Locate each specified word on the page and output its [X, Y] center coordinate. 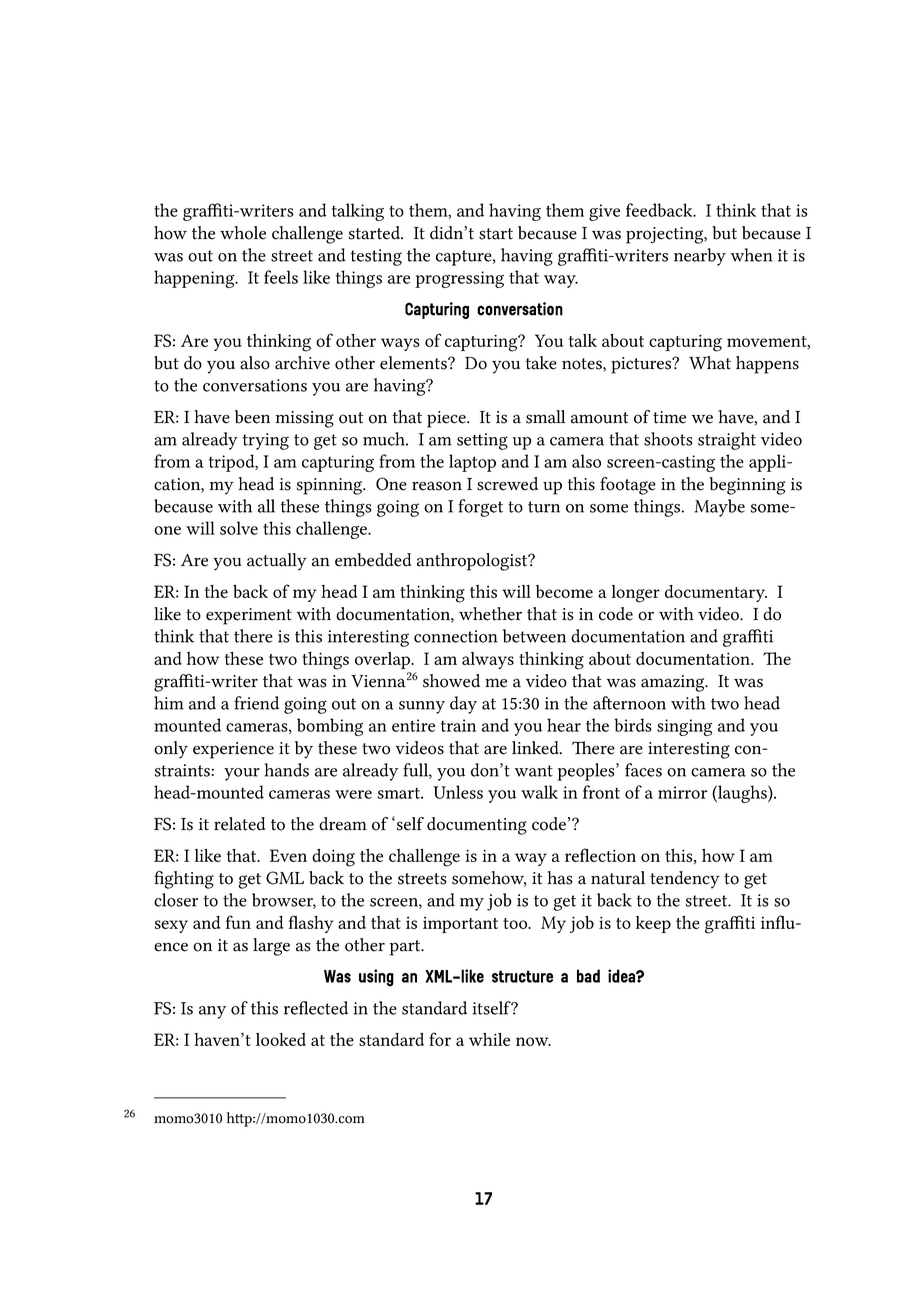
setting [482, 441]
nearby [700, 257]
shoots [668, 439]
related [240, 824]
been [252, 417]
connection [455, 636]
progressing [459, 279]
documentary [716, 593]
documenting [477, 826]
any [212, 1012]
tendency [685, 880]
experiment [249, 616]
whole [243, 233]
